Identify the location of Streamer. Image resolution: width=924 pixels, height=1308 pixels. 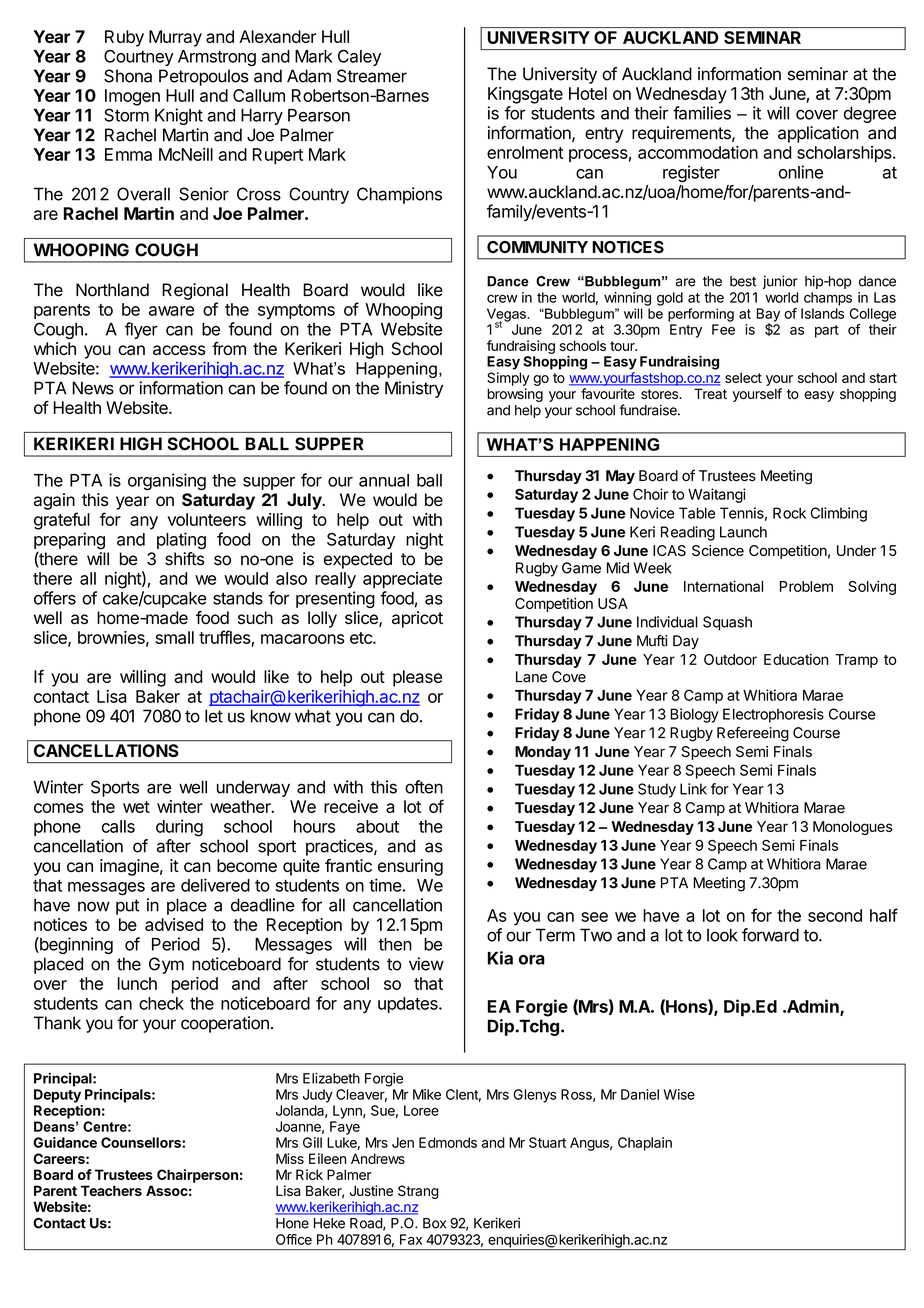
(372, 76).
